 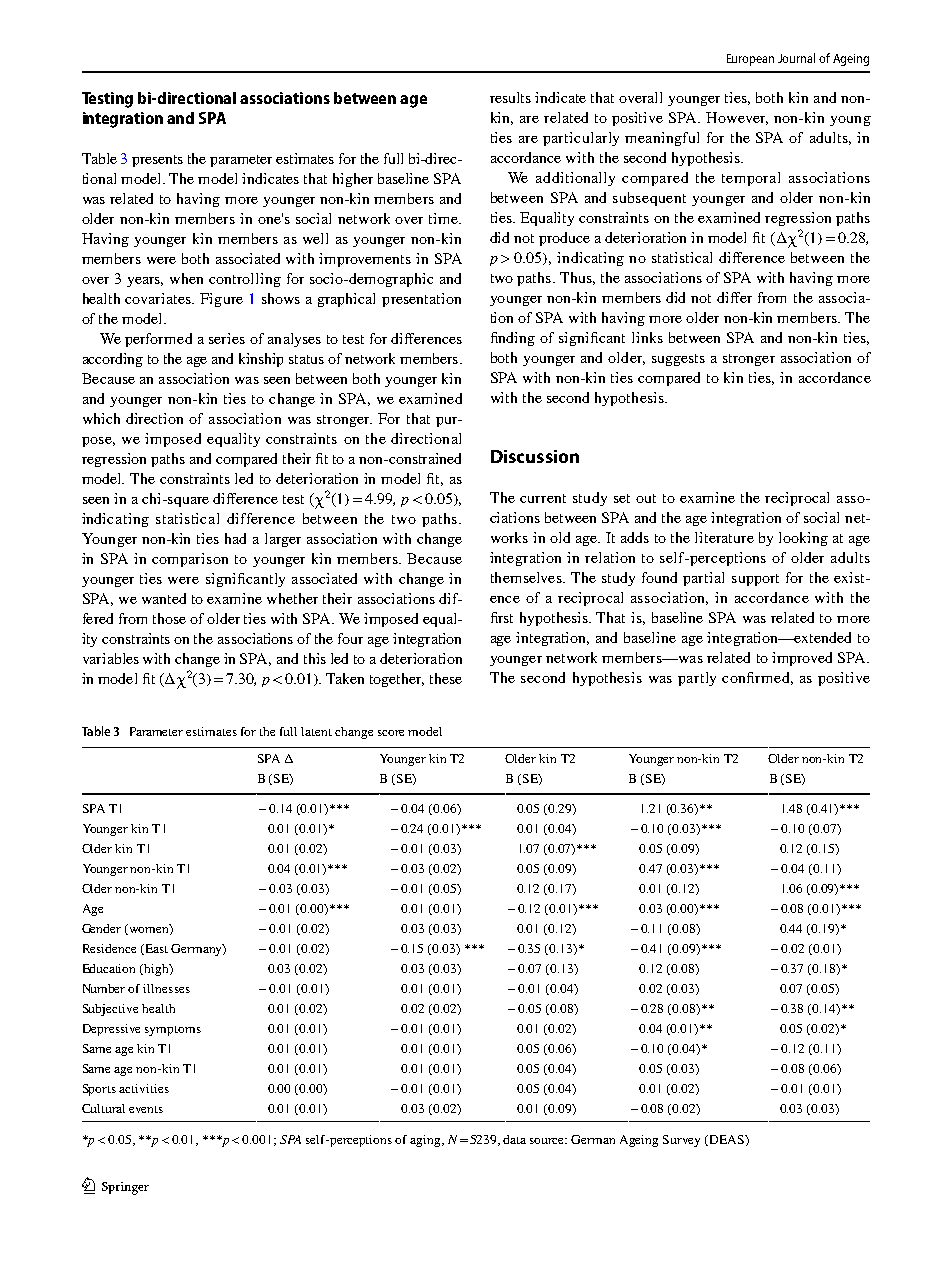 What do you see at coordinates (737, 118) in the page?
I see `However` at bounding box center [737, 118].
